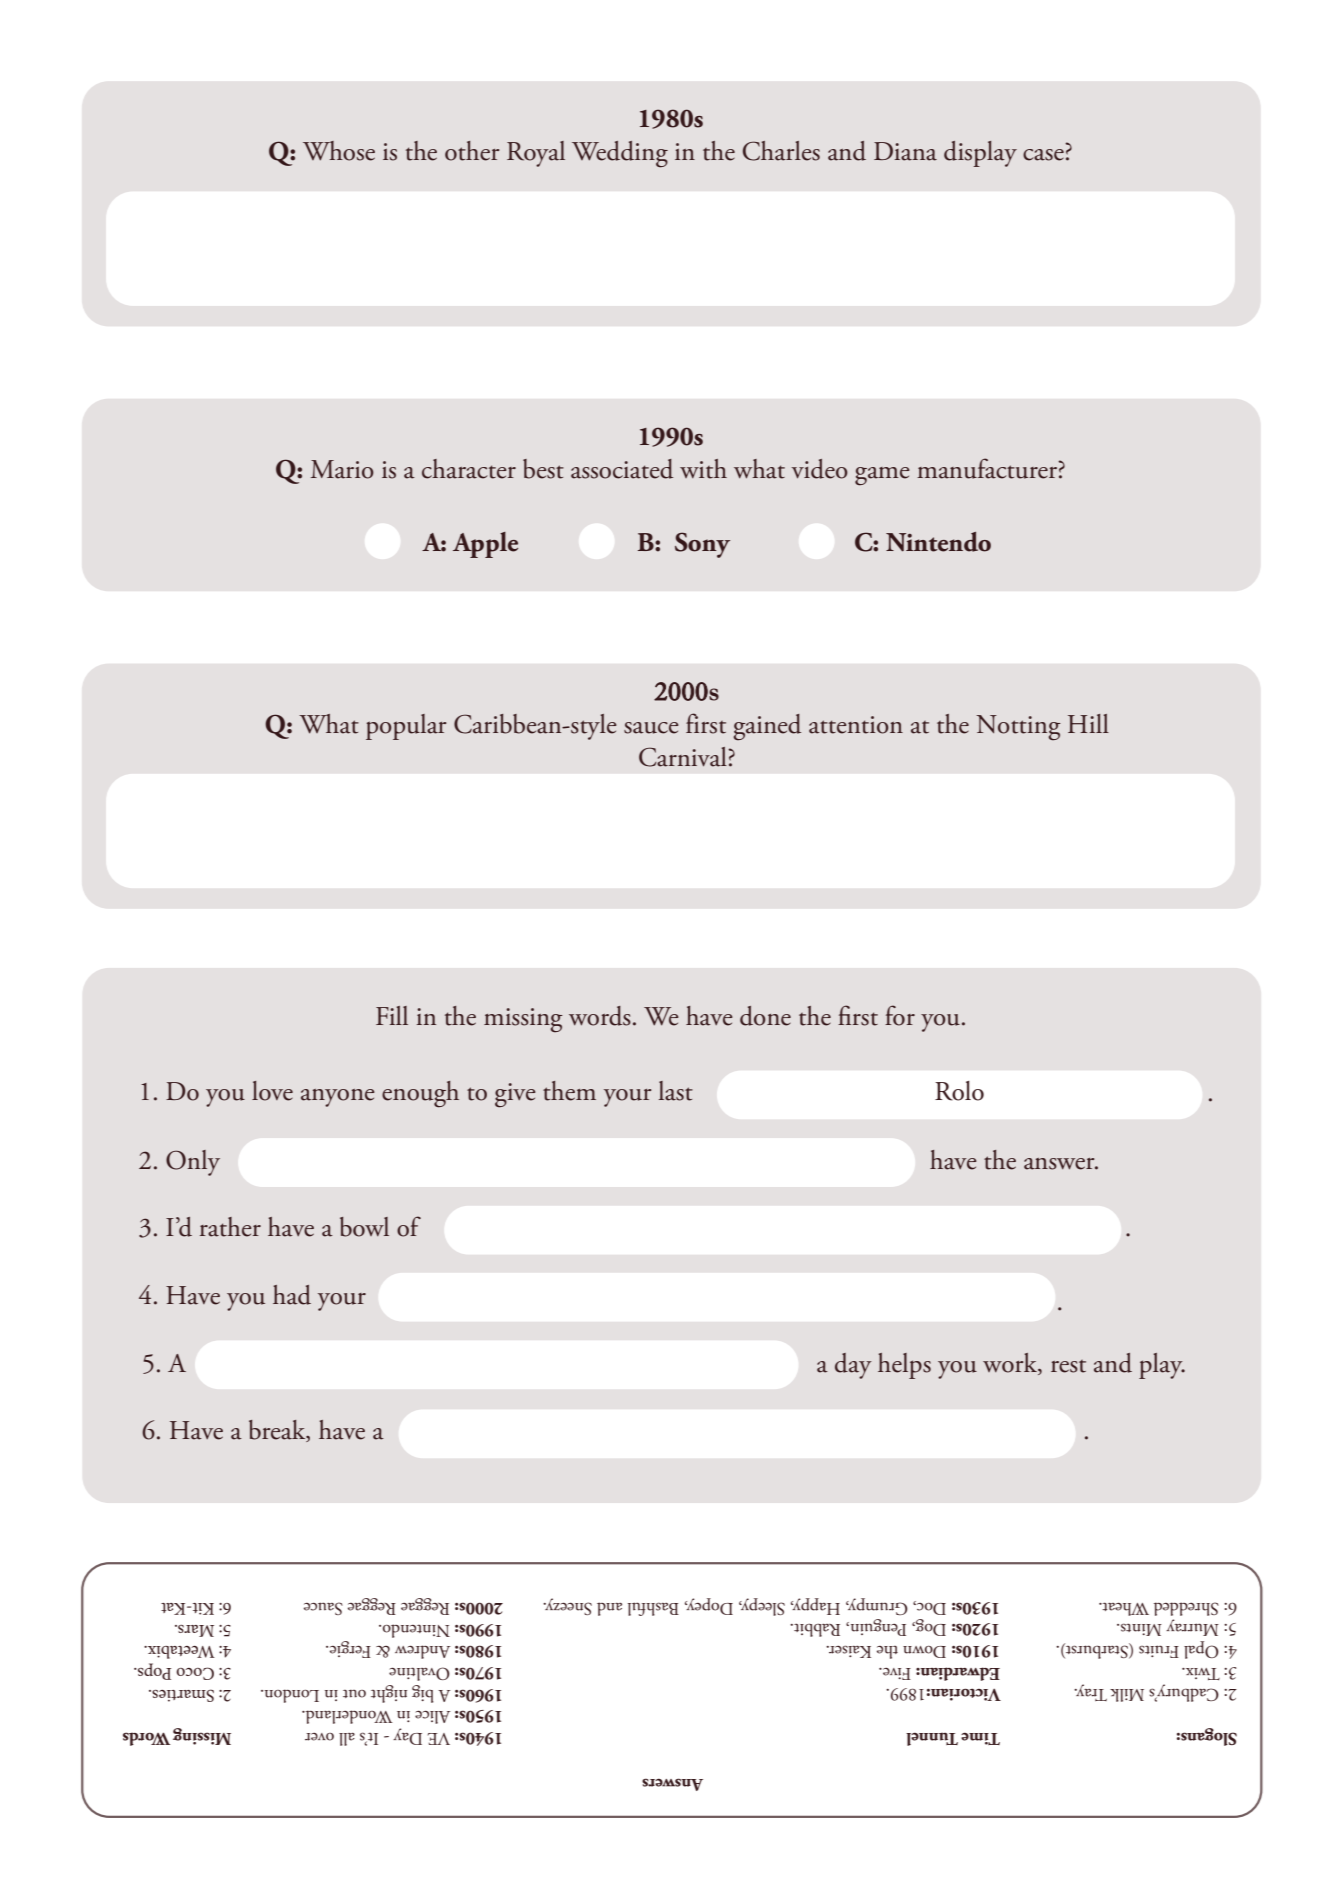  What do you see at coordinates (342, 469) in the screenshot?
I see `Mario` at bounding box center [342, 469].
